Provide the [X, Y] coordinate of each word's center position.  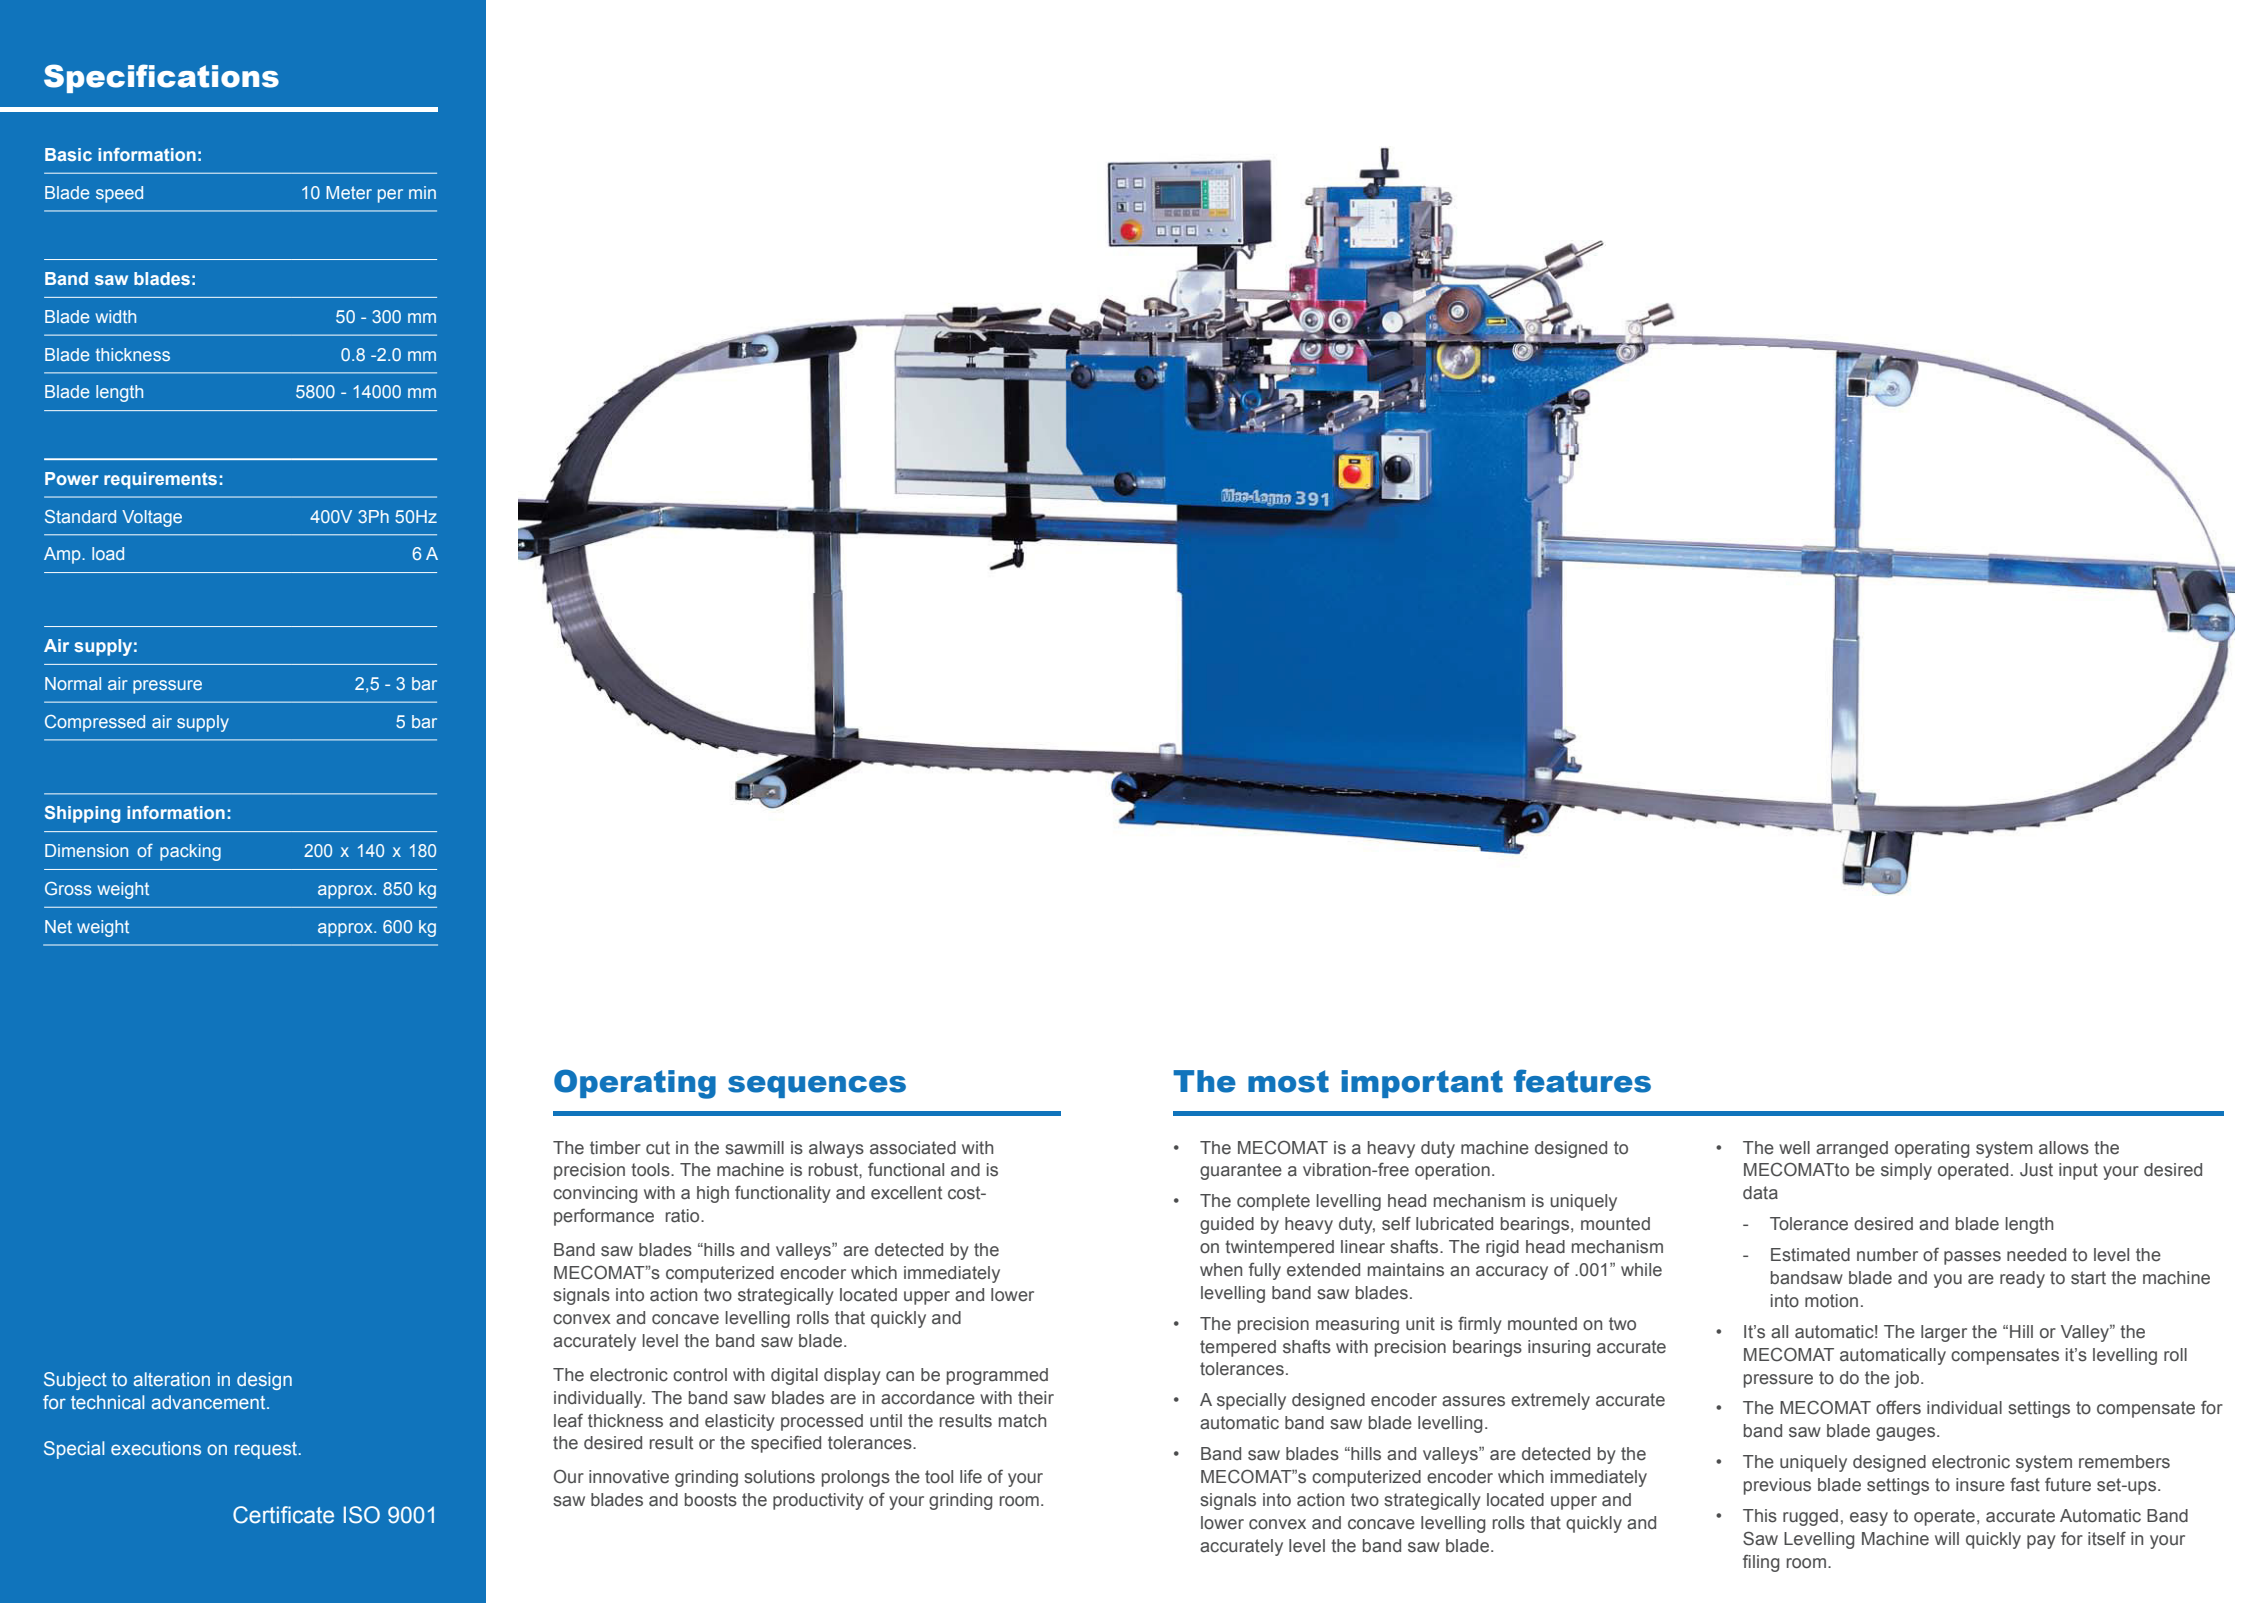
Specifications [161, 78]
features [1582, 1081]
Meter [349, 192]
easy [1869, 1519]
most [1288, 1081]
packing [190, 852]
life [971, 1476]
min [422, 192]
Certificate [283, 1515]
